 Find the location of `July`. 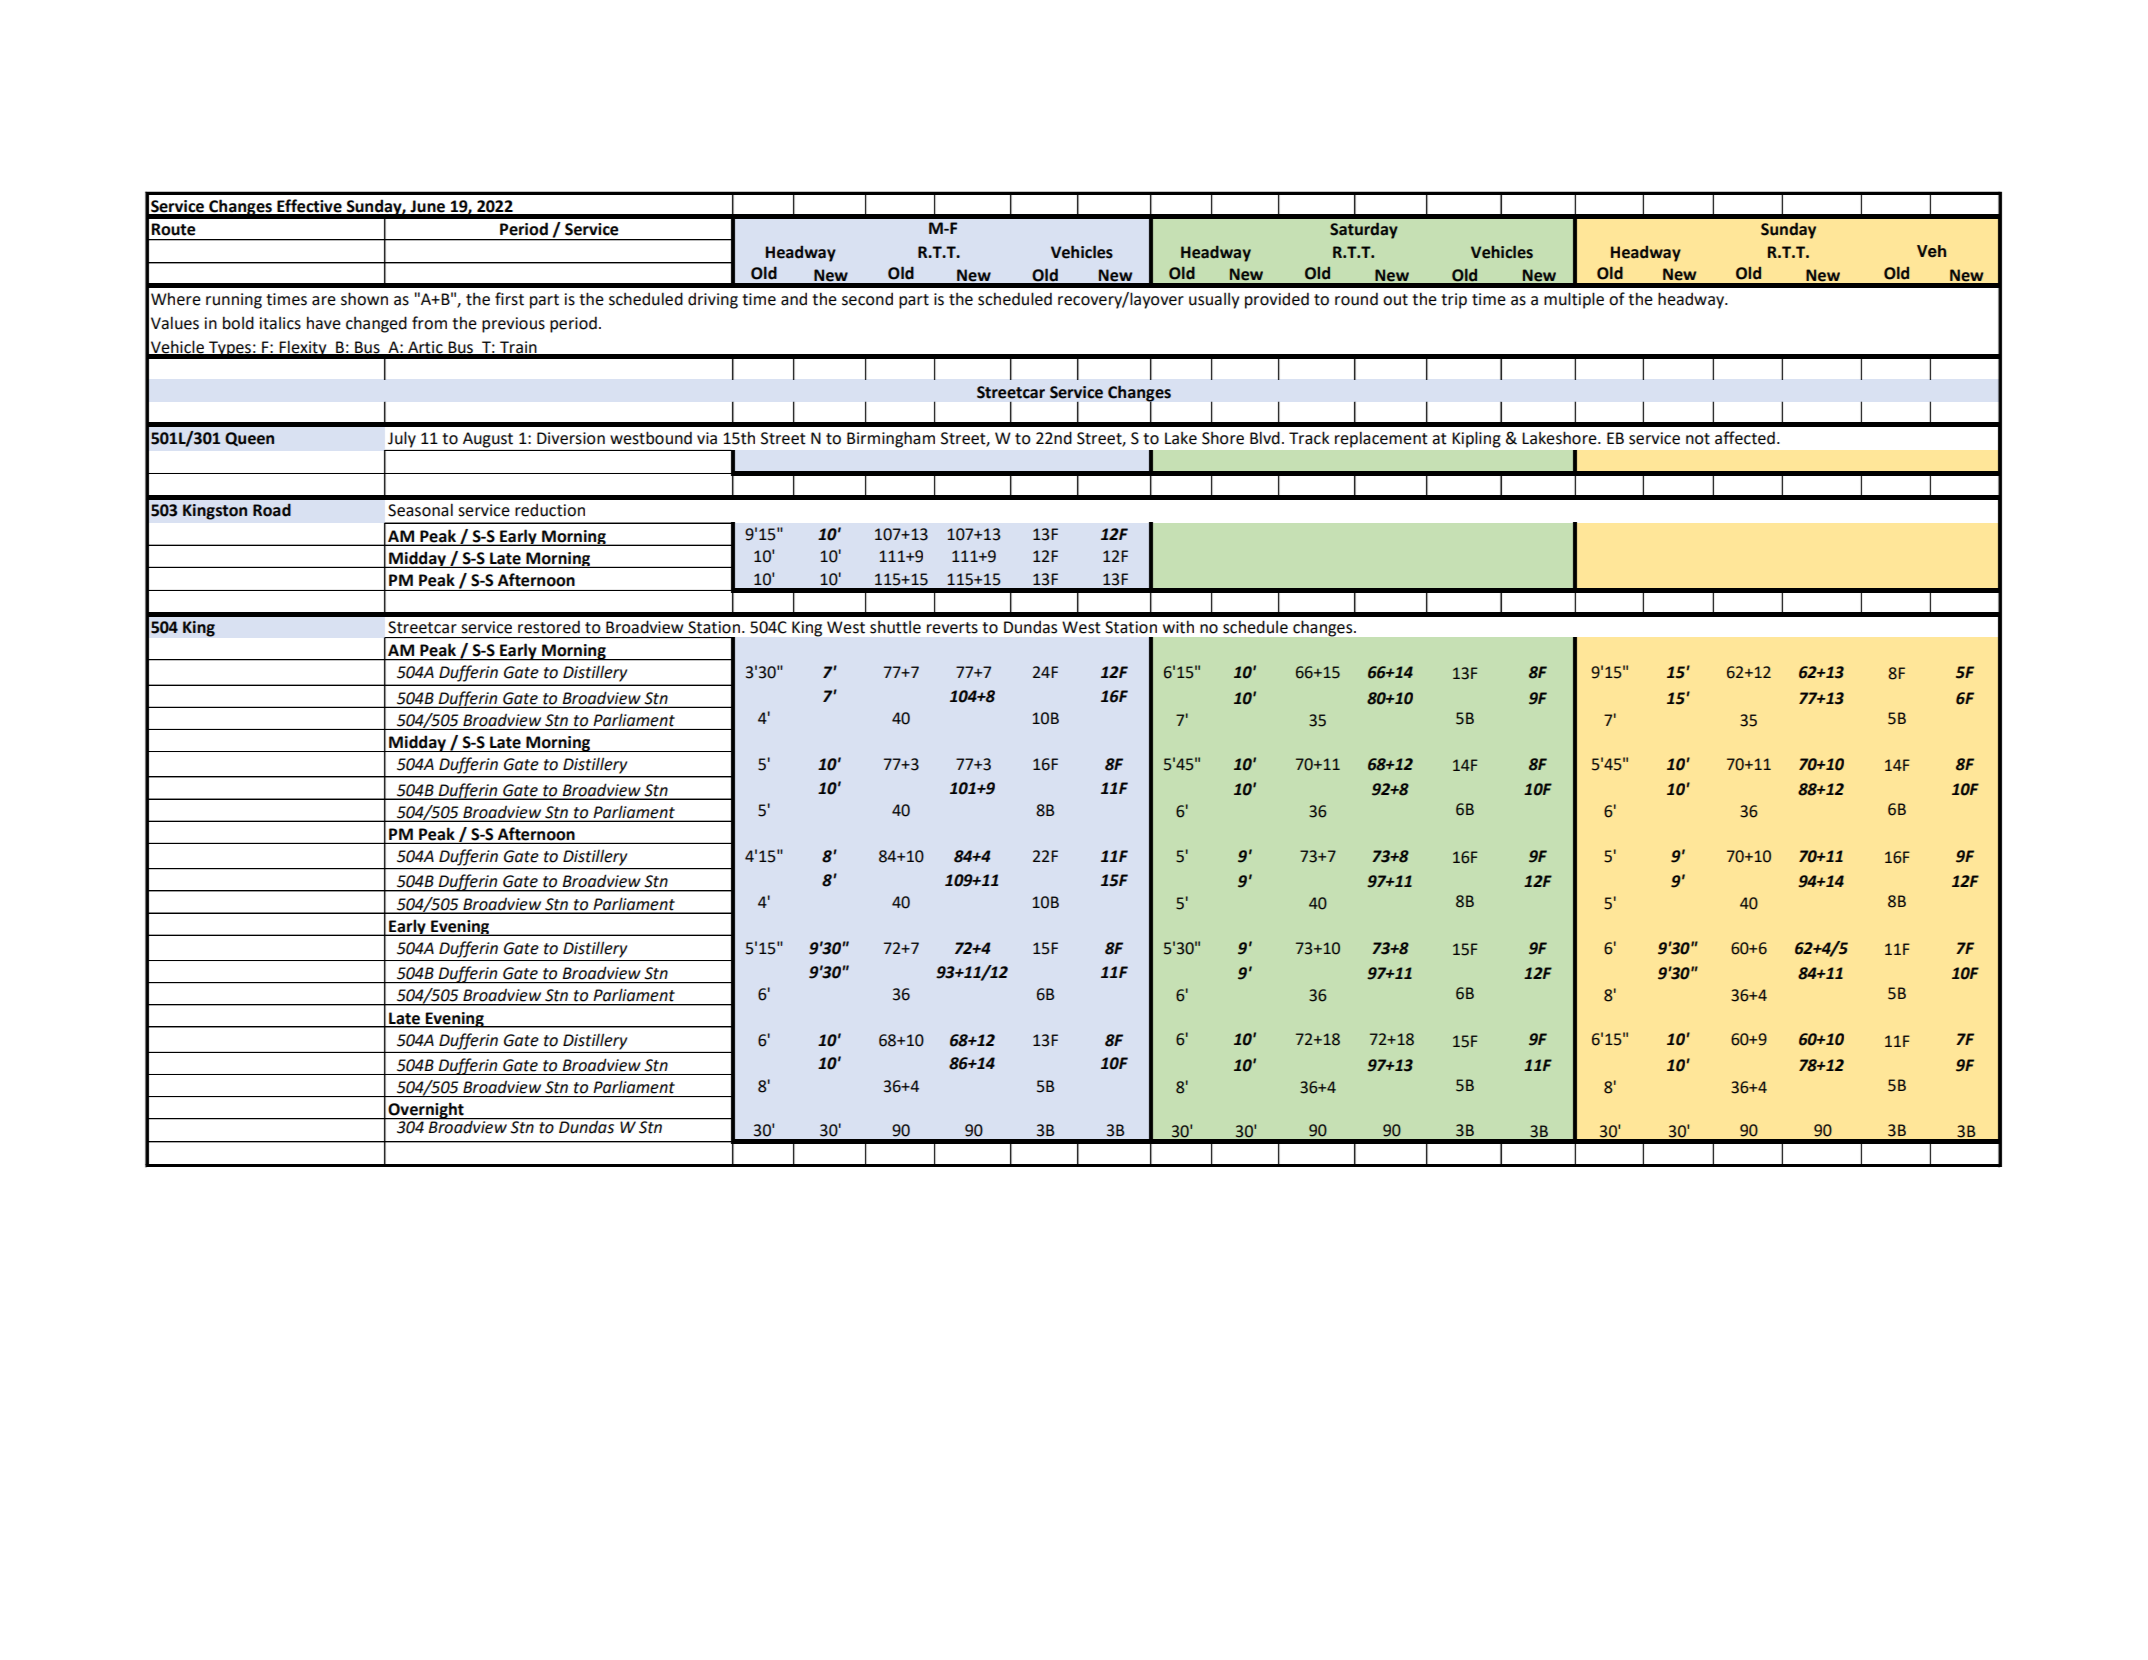

July is located at coordinates (402, 440).
